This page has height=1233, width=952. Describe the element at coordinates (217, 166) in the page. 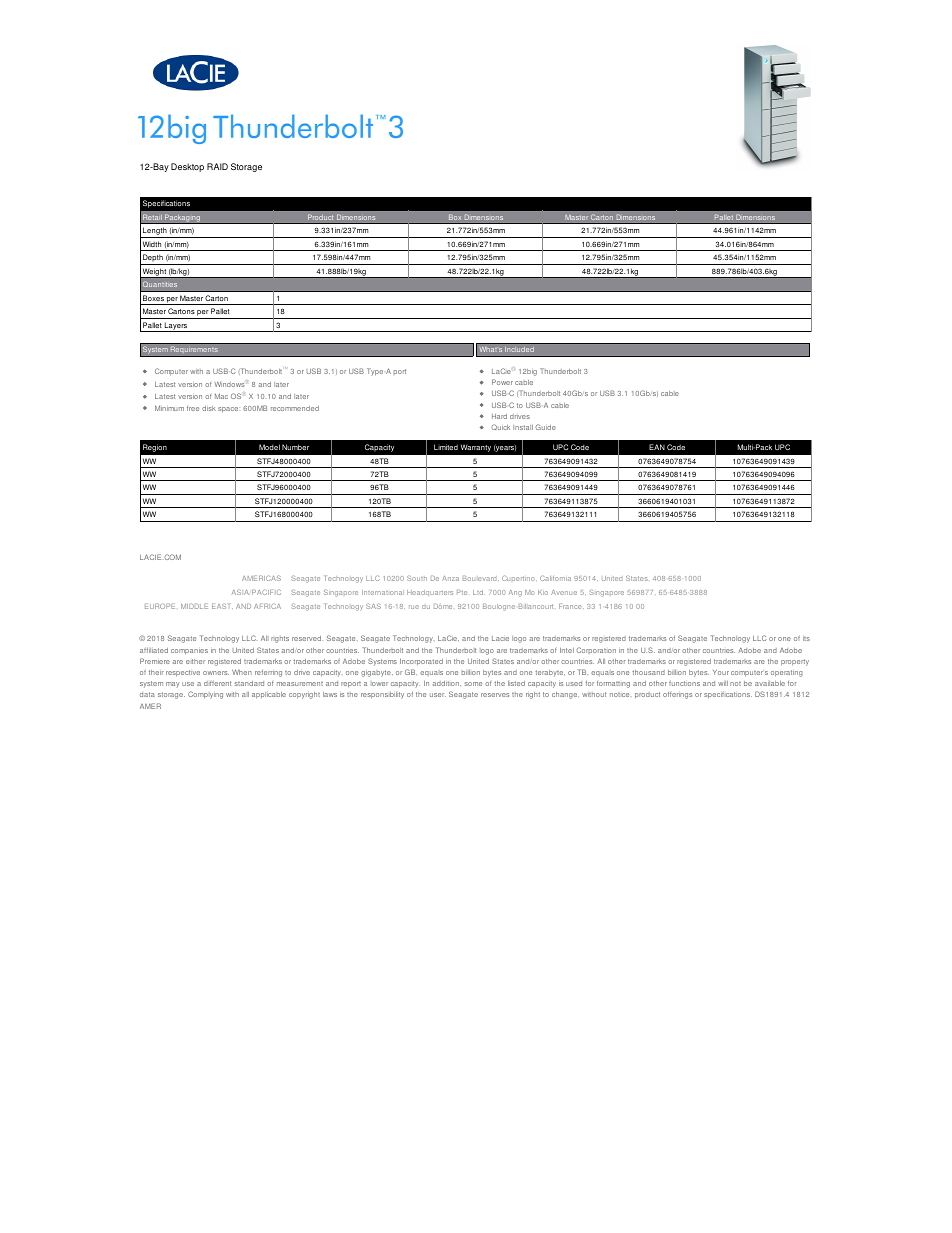

I see `RAID` at that location.
